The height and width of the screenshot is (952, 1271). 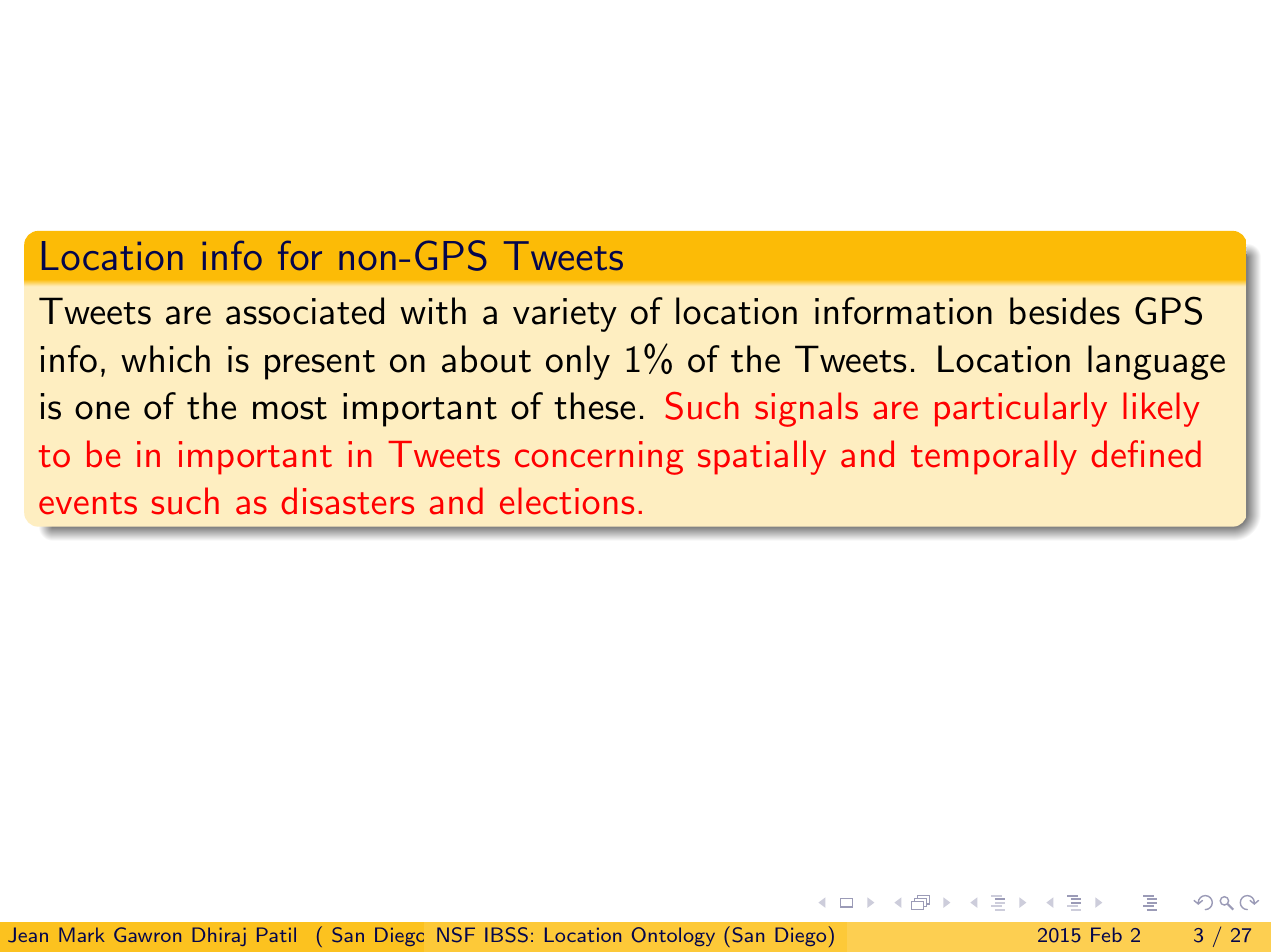 I want to click on Ontology, so click(x=673, y=936).
